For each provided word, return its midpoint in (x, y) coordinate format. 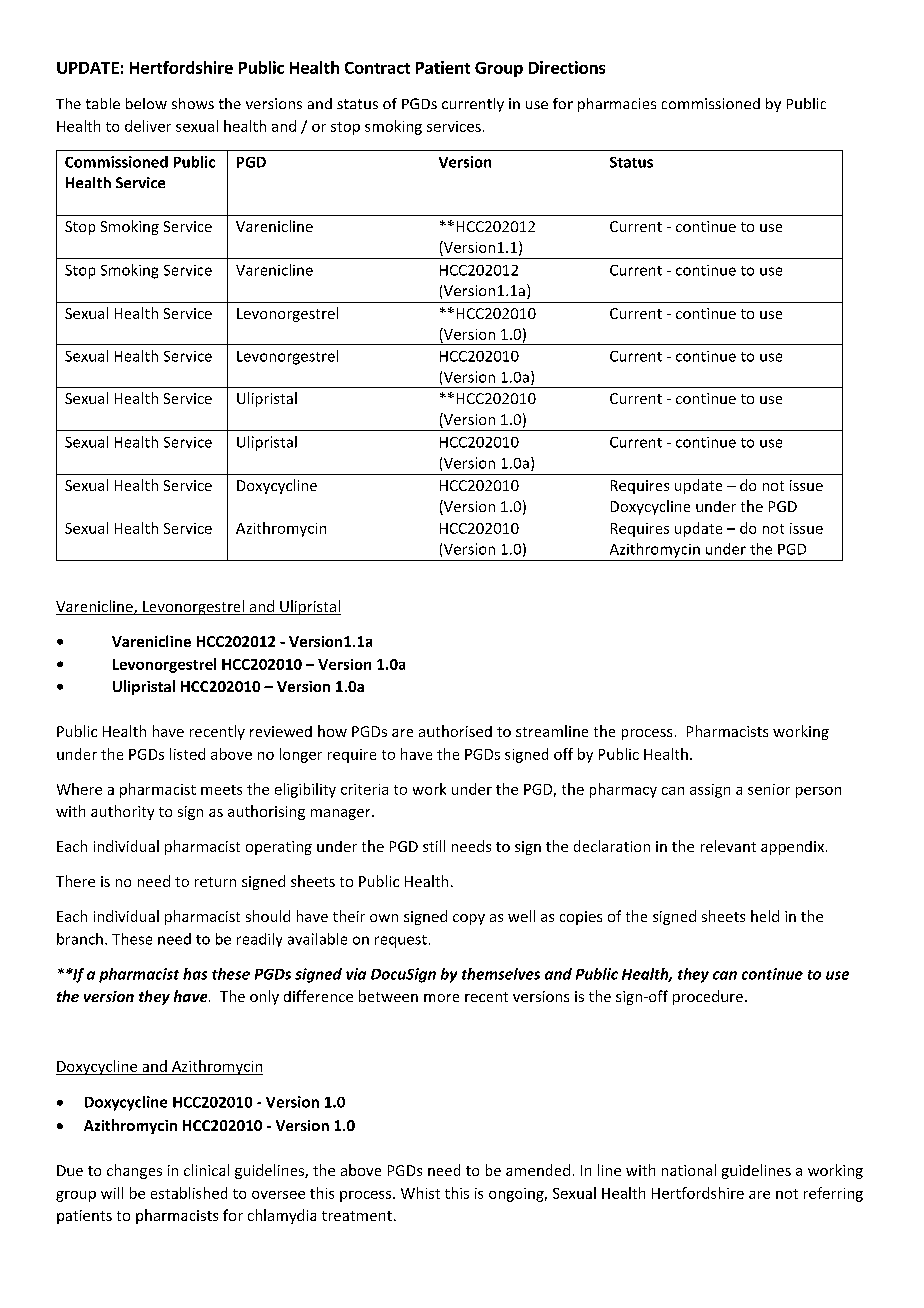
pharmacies (617, 105)
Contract (377, 68)
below (146, 103)
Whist (420, 1193)
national (689, 1170)
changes (134, 1171)
